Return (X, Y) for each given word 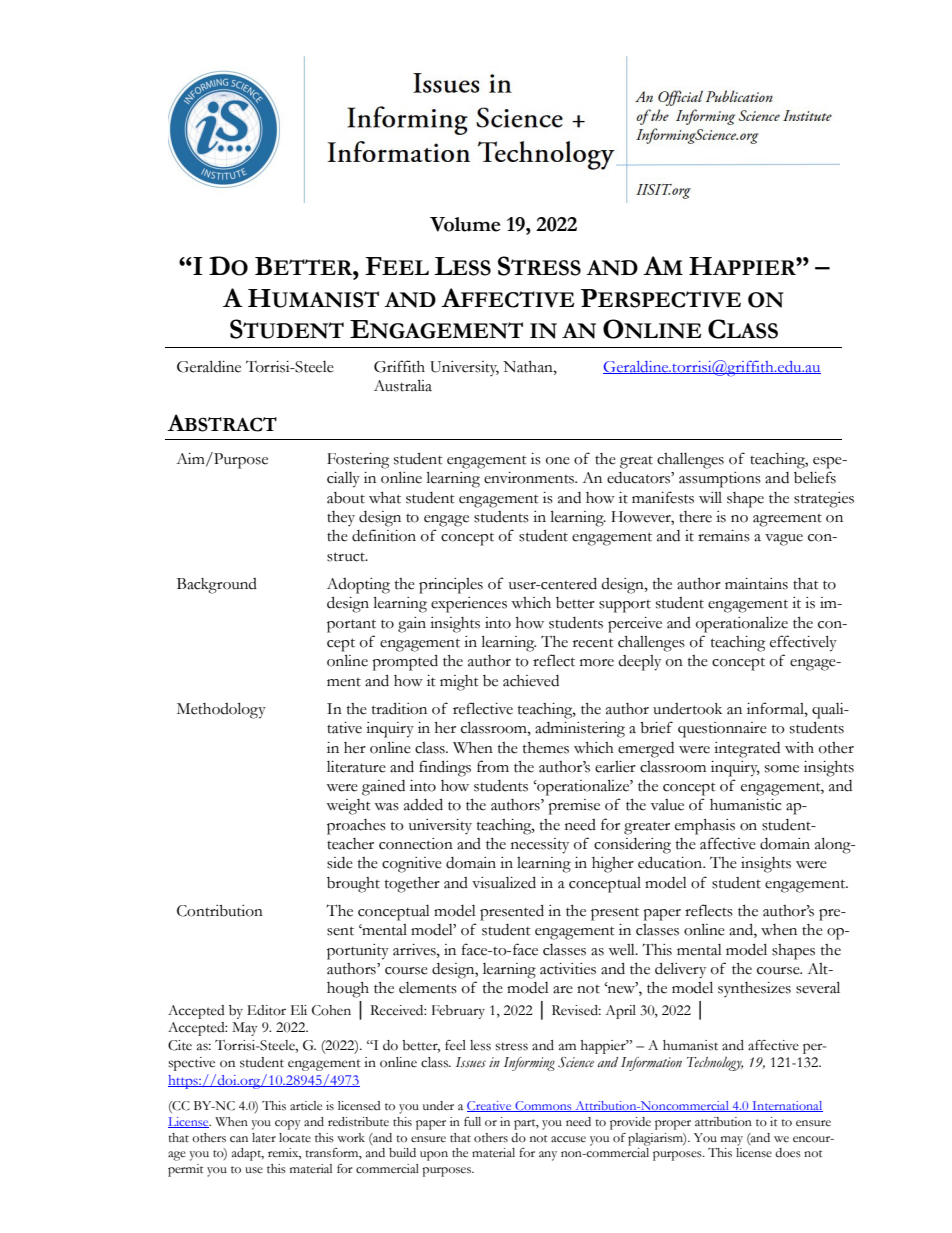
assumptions (720, 480)
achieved (531, 681)
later (264, 1138)
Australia (403, 385)
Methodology (221, 710)
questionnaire (722, 730)
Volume (465, 224)
